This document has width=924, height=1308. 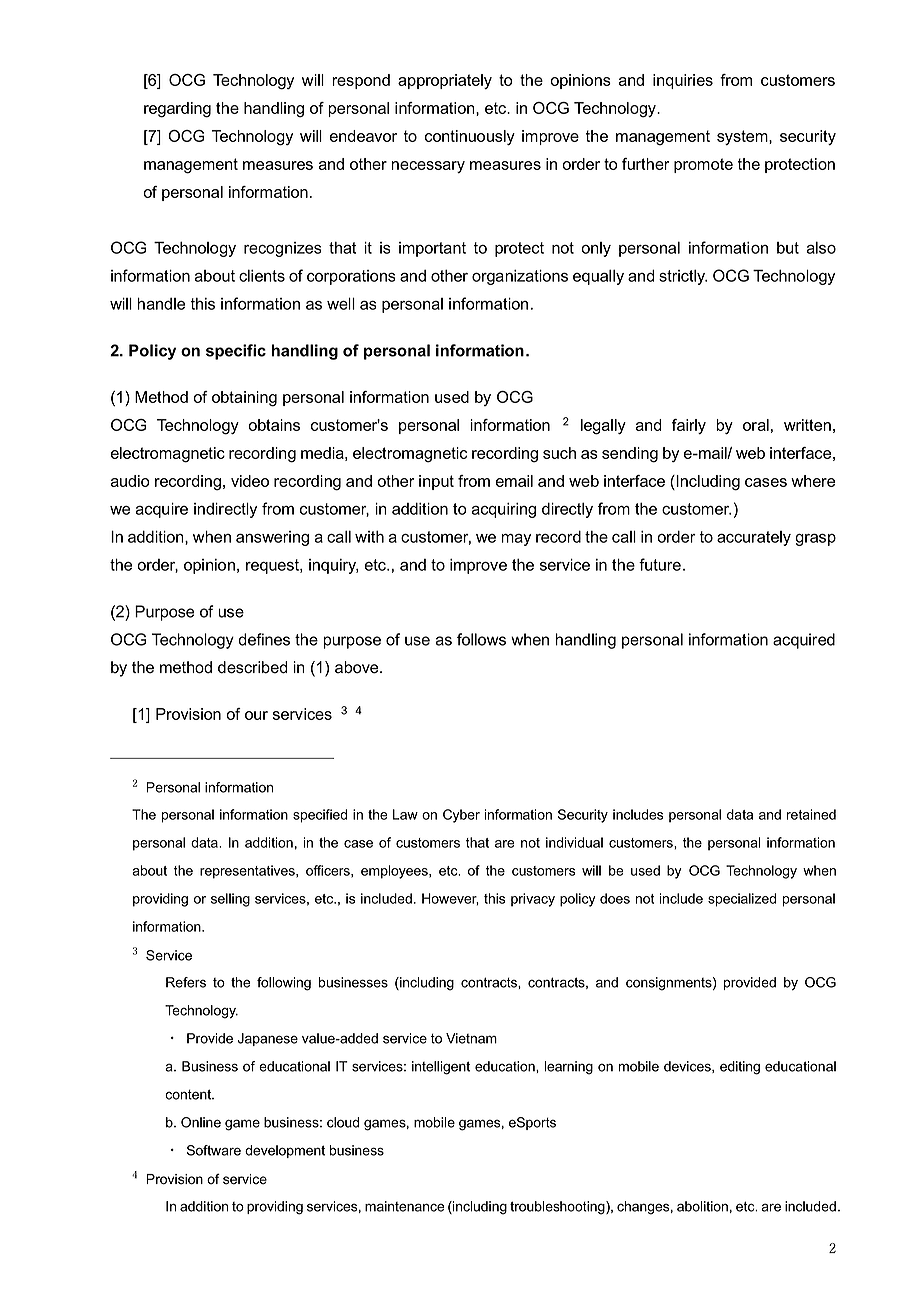 What do you see at coordinates (660, 564) in the document?
I see `future` at bounding box center [660, 564].
